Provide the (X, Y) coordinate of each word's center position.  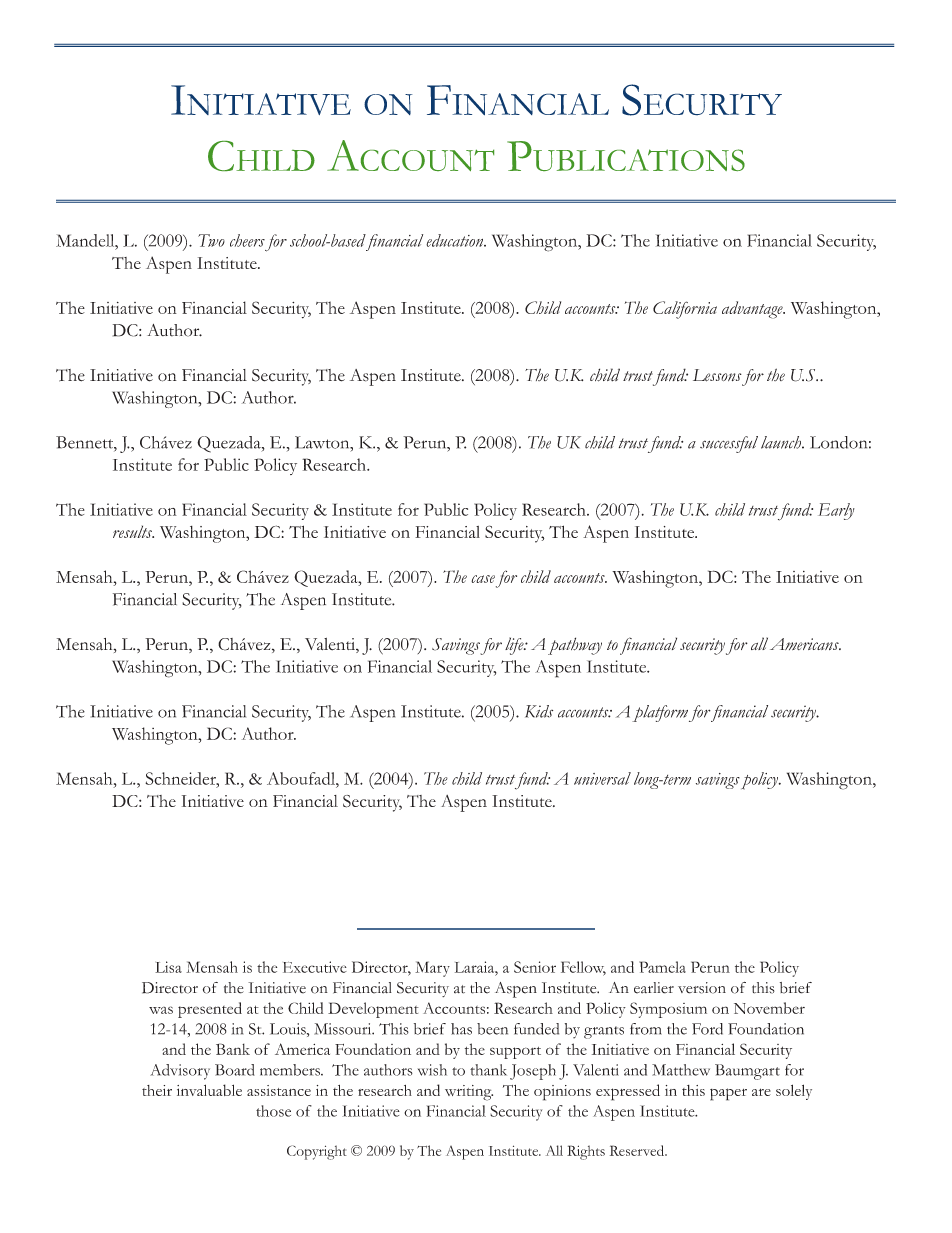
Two (211, 240)
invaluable (209, 1090)
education (456, 240)
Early (836, 511)
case (483, 579)
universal (602, 778)
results (133, 531)
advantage (753, 310)
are (761, 1092)
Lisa (168, 967)
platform (660, 713)
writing (469, 1093)
